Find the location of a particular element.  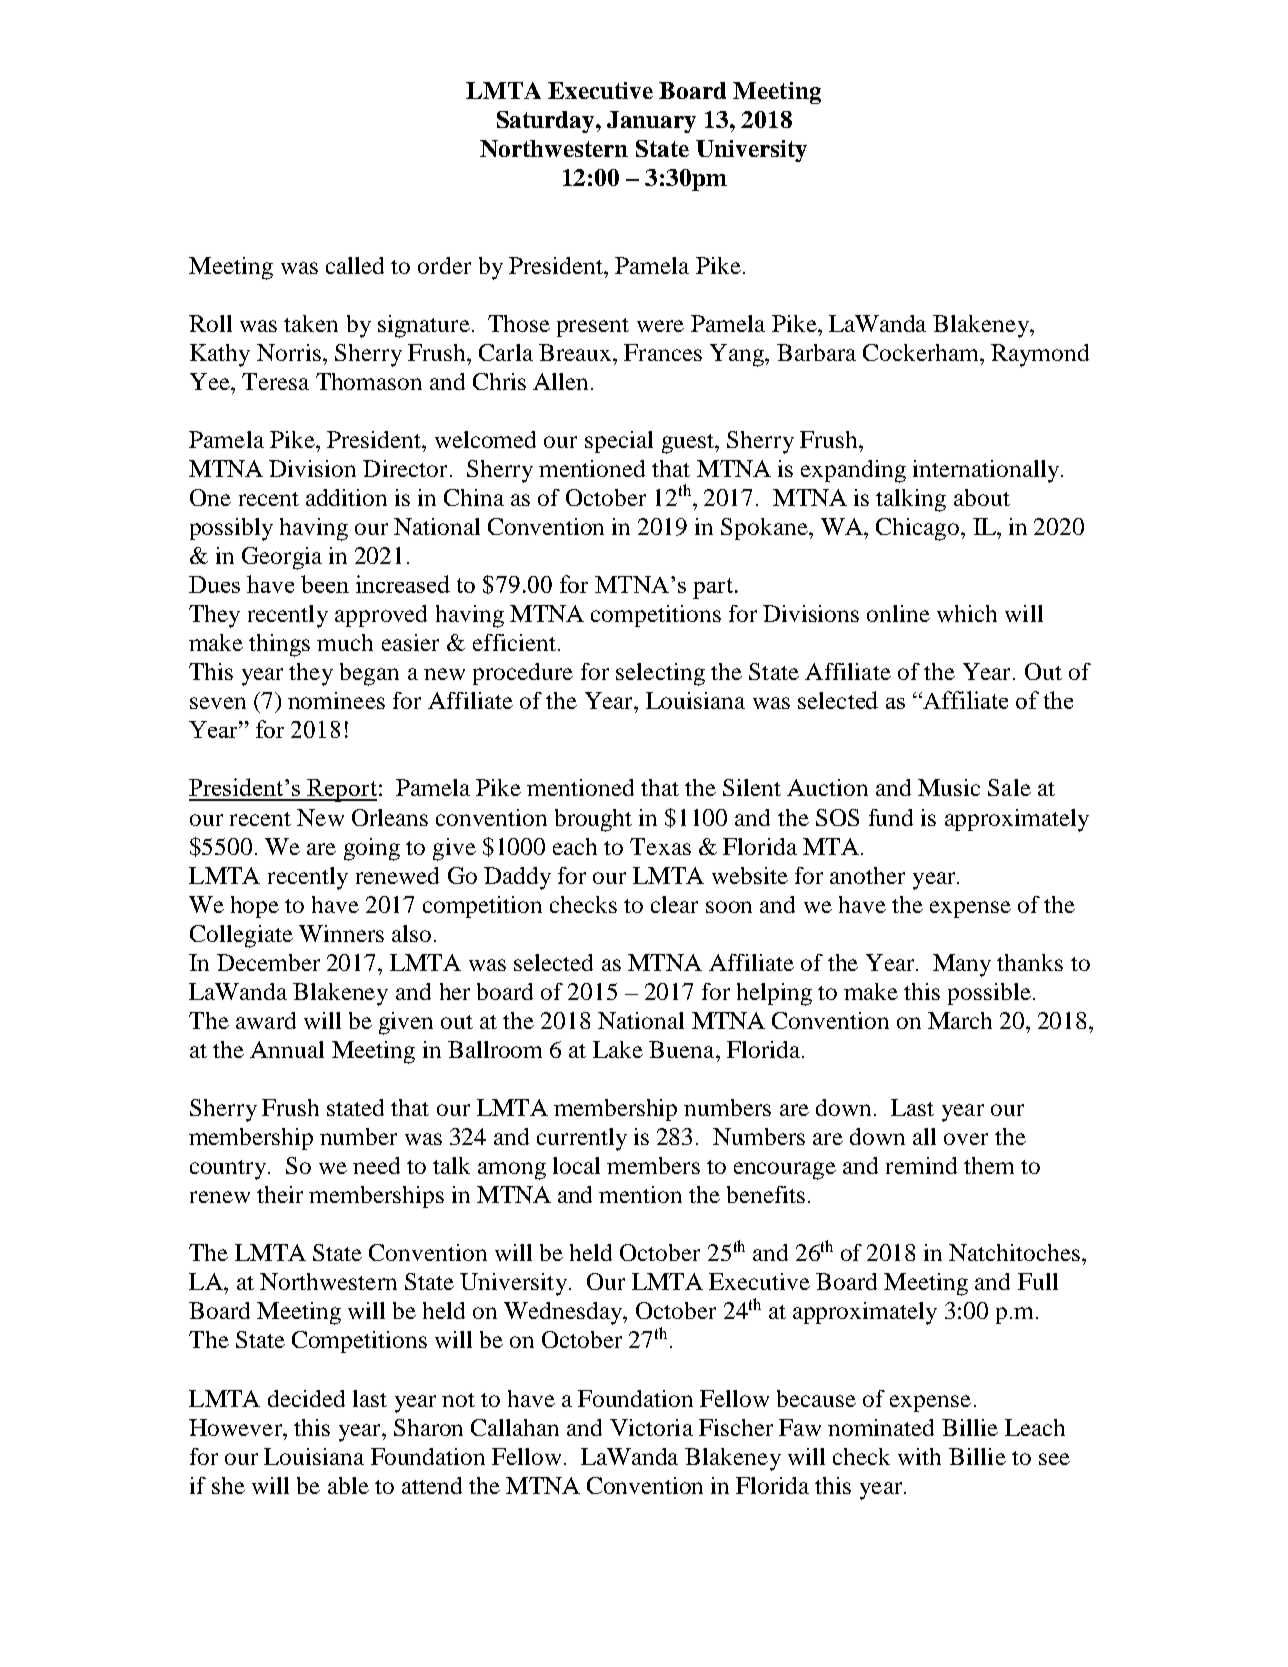

Music is located at coordinates (949, 787).
